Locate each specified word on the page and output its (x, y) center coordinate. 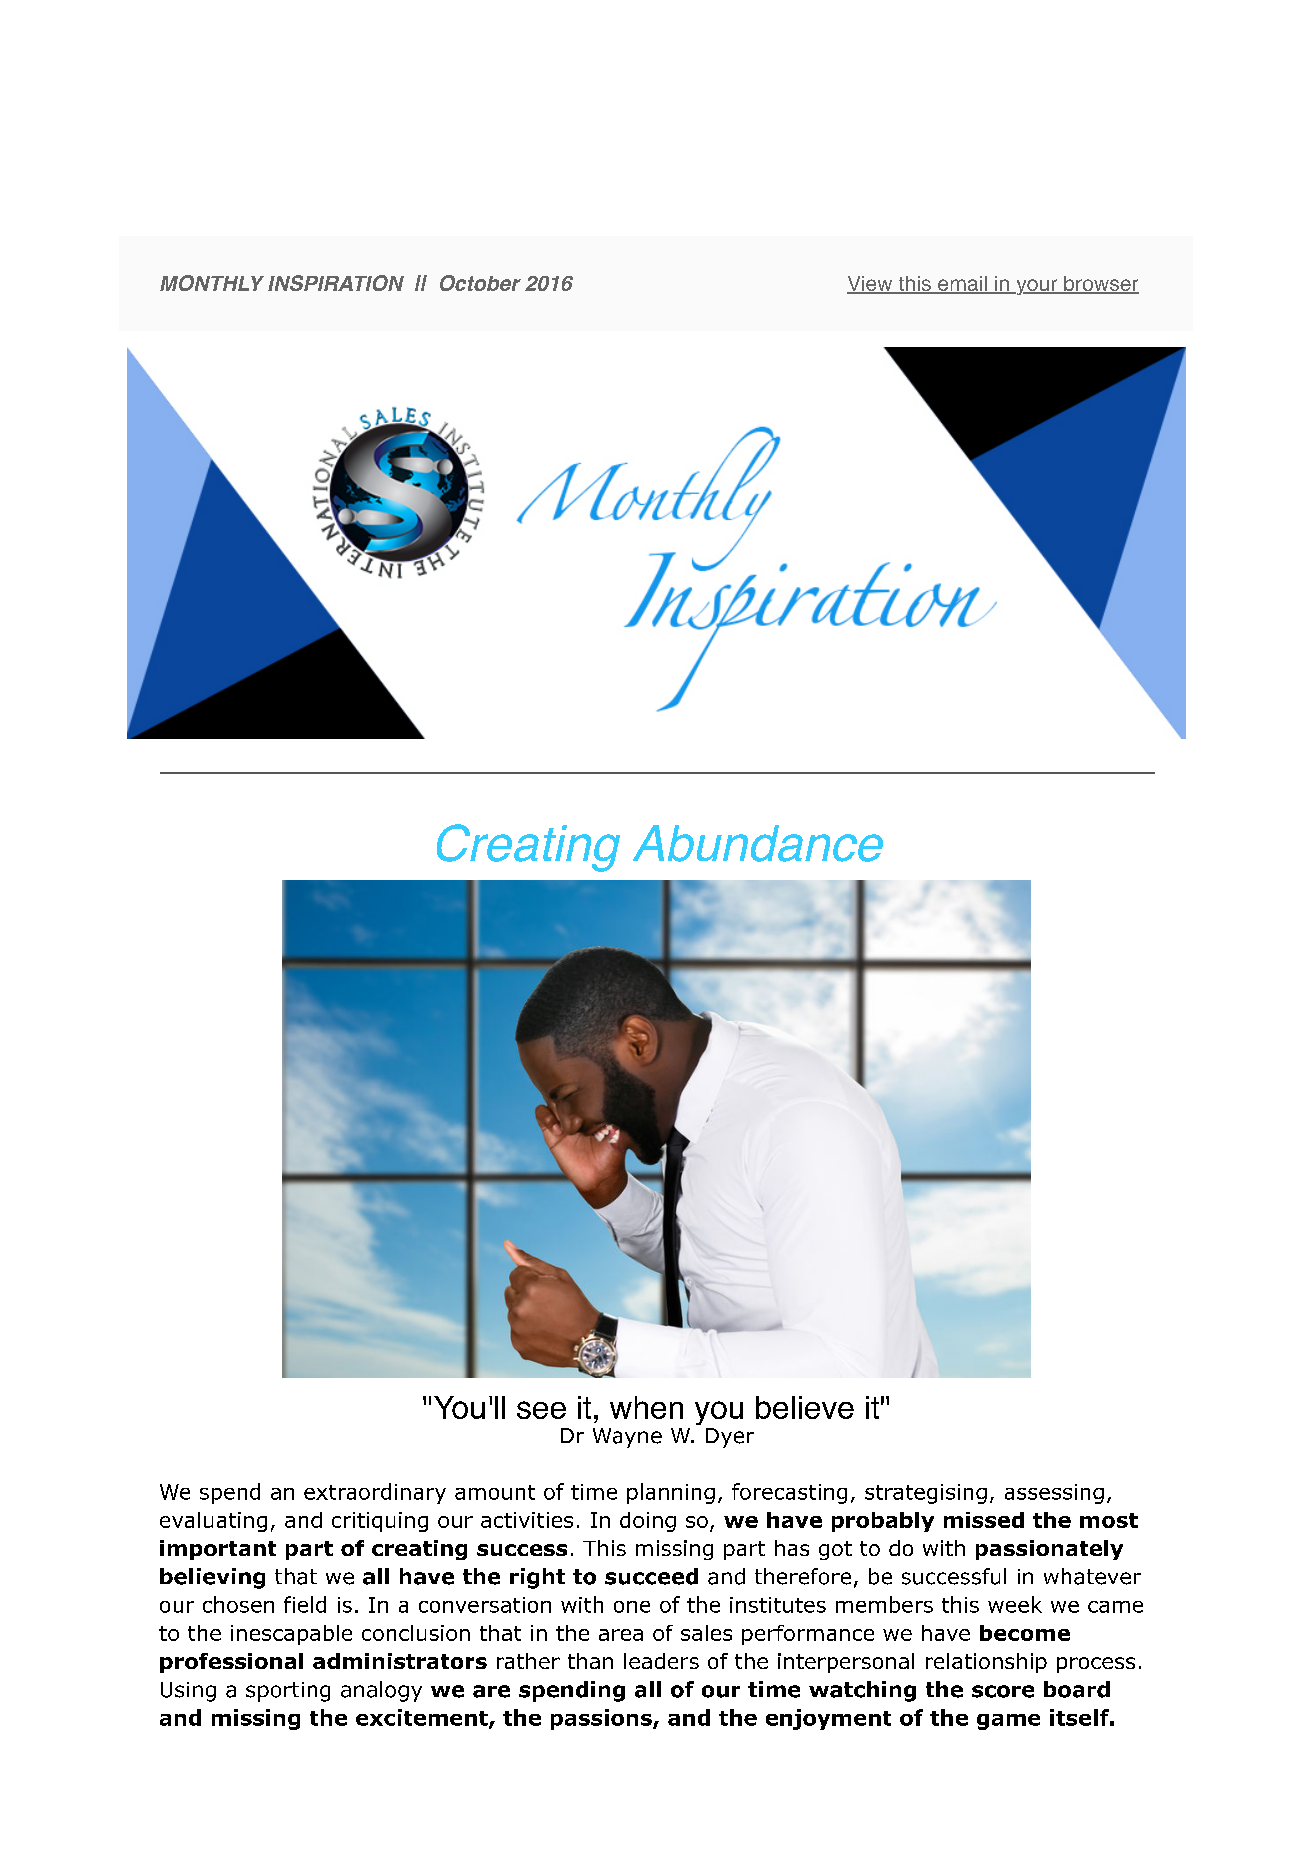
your (1037, 287)
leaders (661, 1661)
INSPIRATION (336, 283)
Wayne (627, 1438)
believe (805, 1407)
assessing (1054, 1494)
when (646, 1407)
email (962, 284)
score (1003, 1691)
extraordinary (375, 1493)
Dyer (730, 1438)
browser (1100, 285)
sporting (288, 1692)
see (541, 1410)
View (871, 284)
